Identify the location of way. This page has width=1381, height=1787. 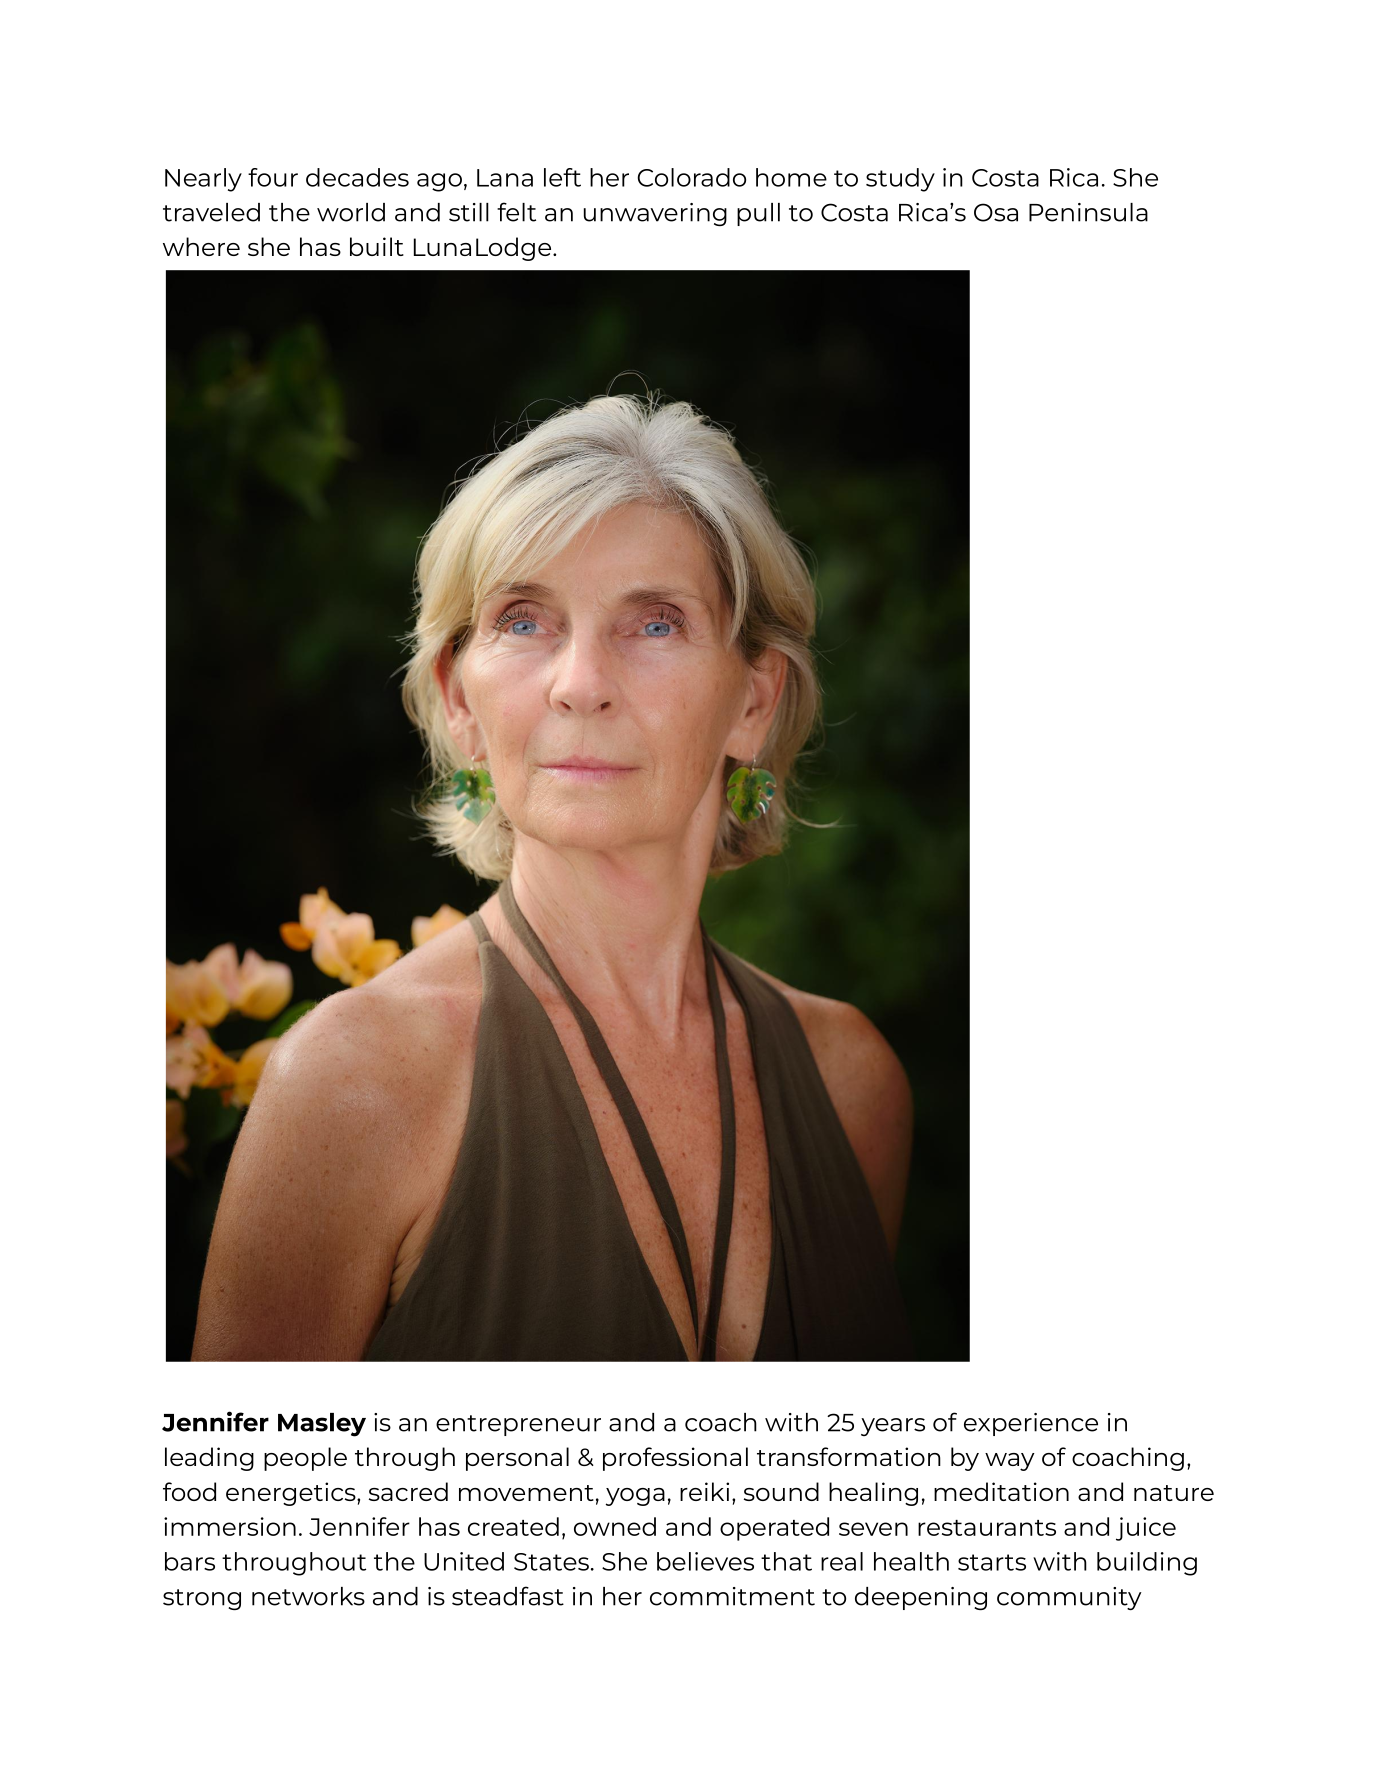
(1010, 1462).
